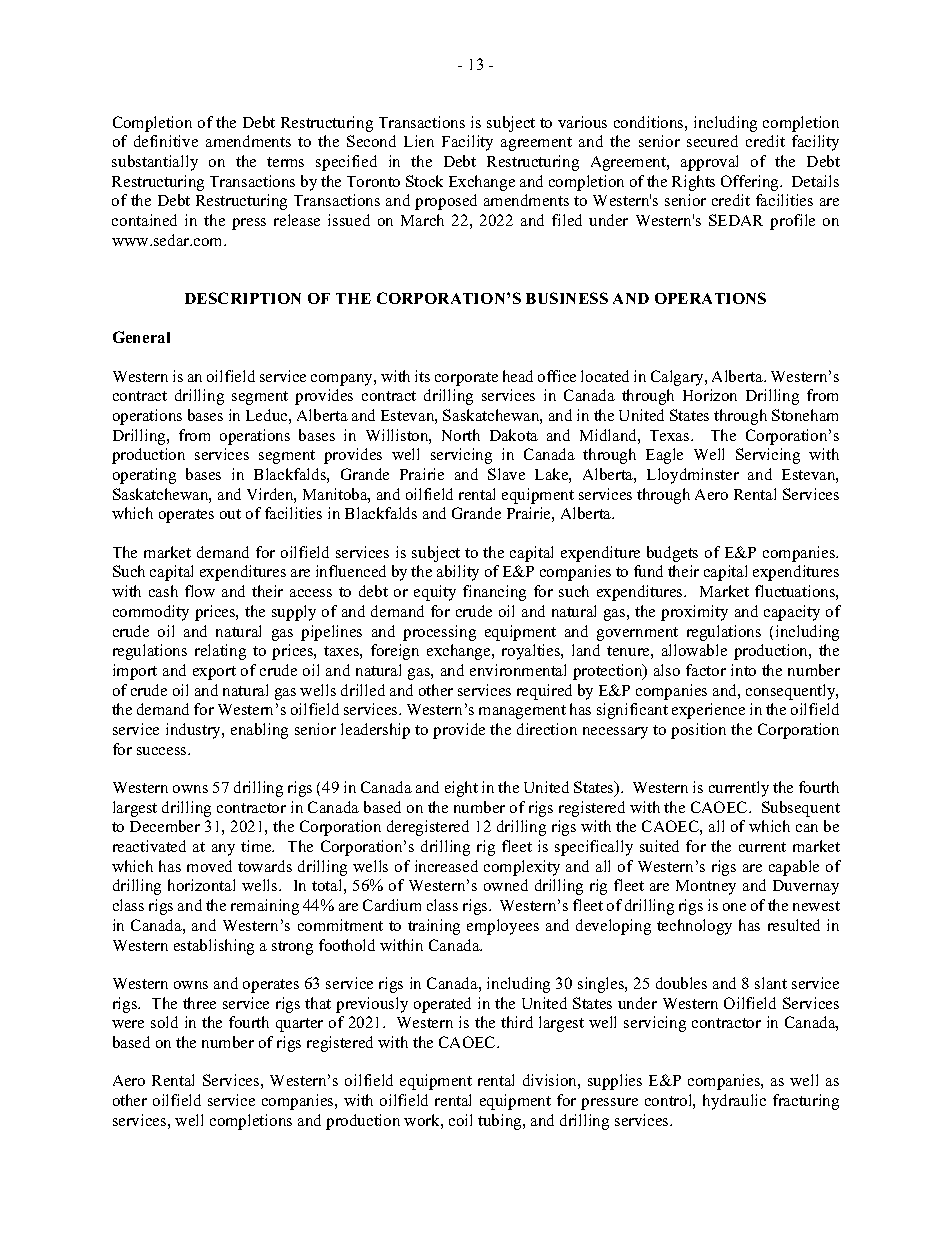 Image resolution: width=952 pixels, height=1233 pixels. I want to click on Lien, so click(419, 141).
